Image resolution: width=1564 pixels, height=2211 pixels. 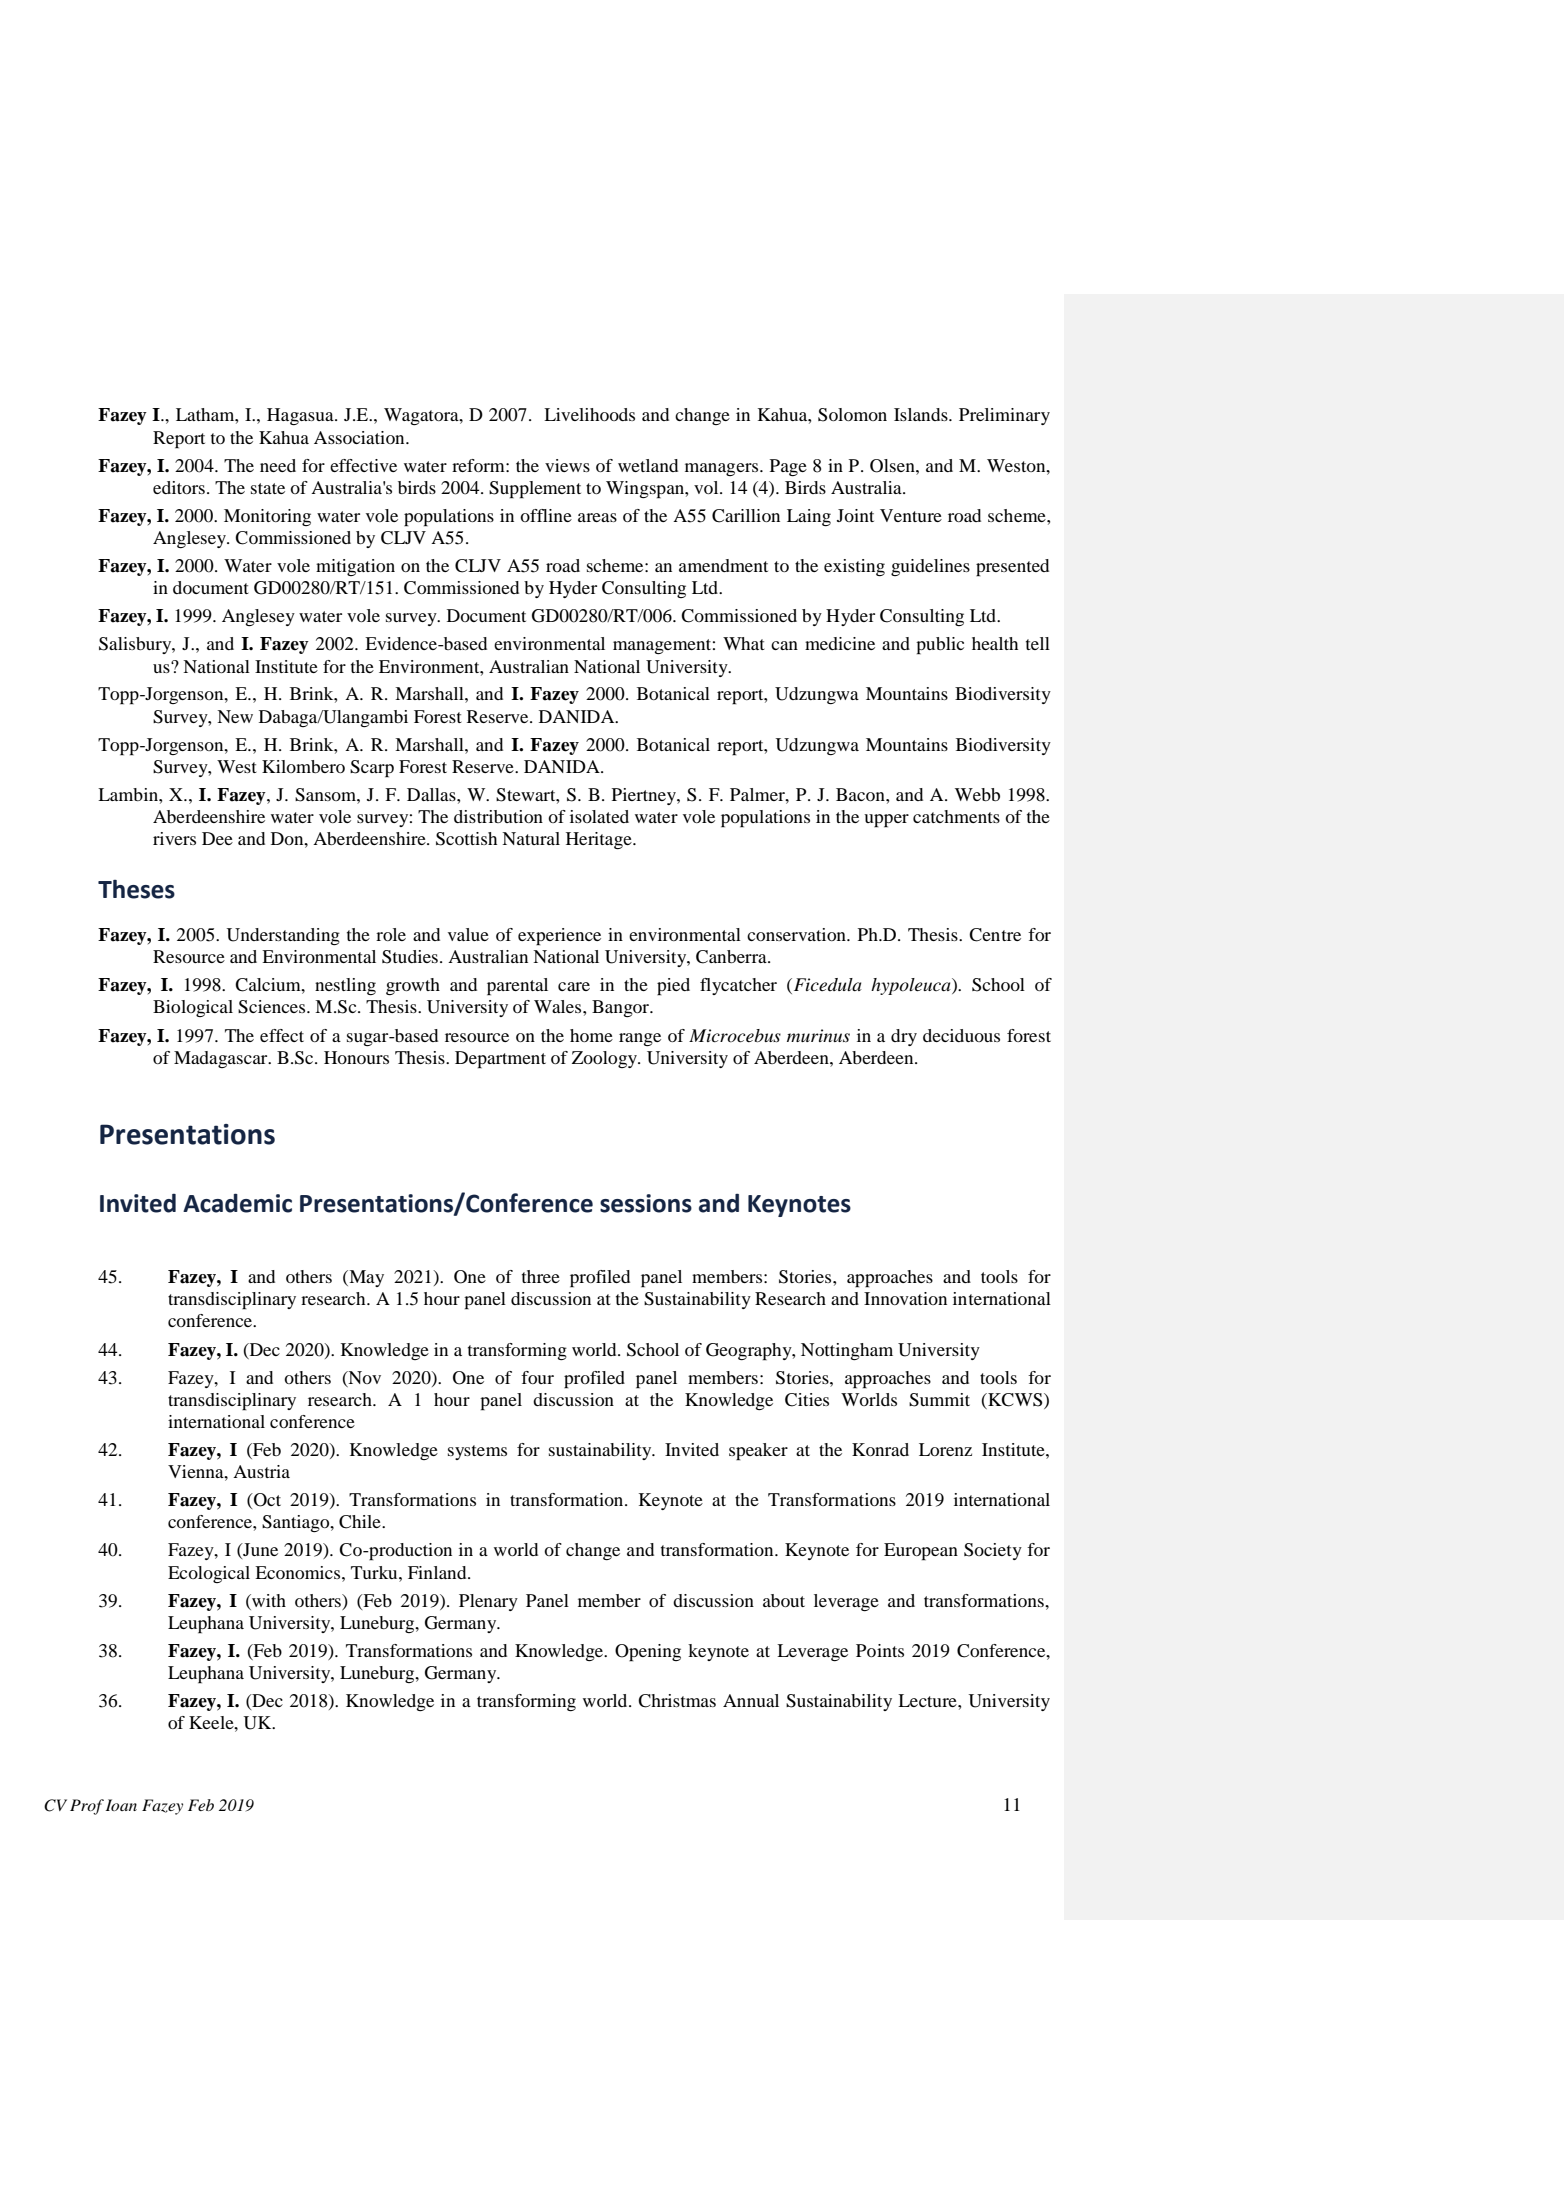 I want to click on Zoology, so click(x=606, y=1059).
